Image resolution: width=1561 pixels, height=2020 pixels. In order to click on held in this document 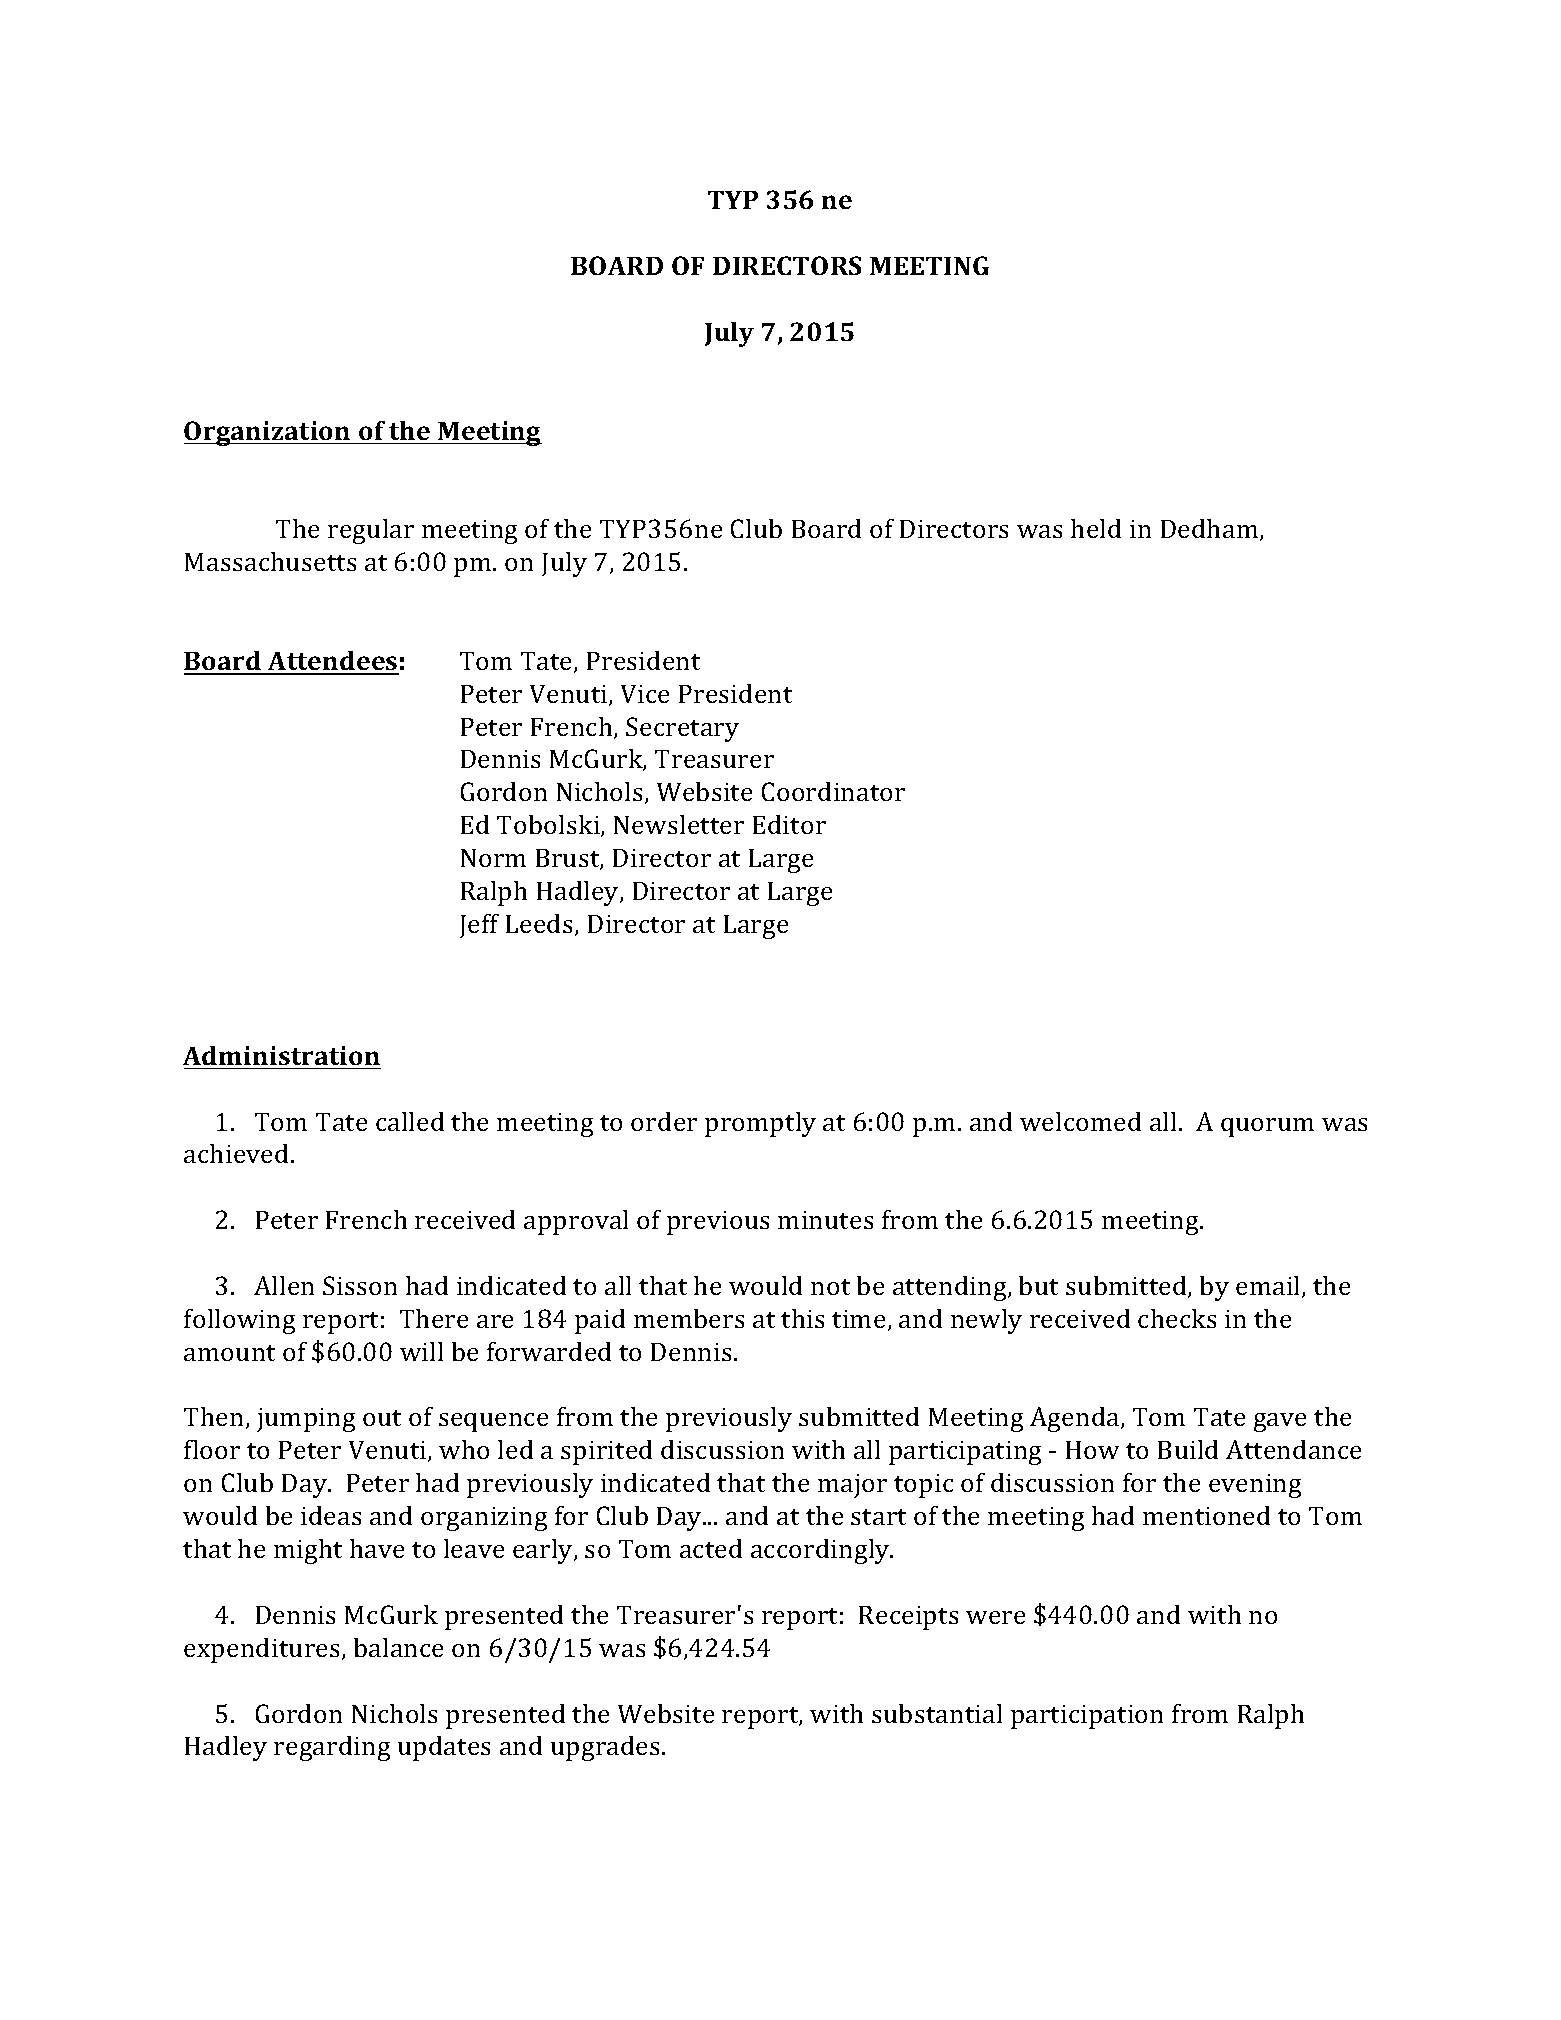, I will do `click(1096, 528)`.
